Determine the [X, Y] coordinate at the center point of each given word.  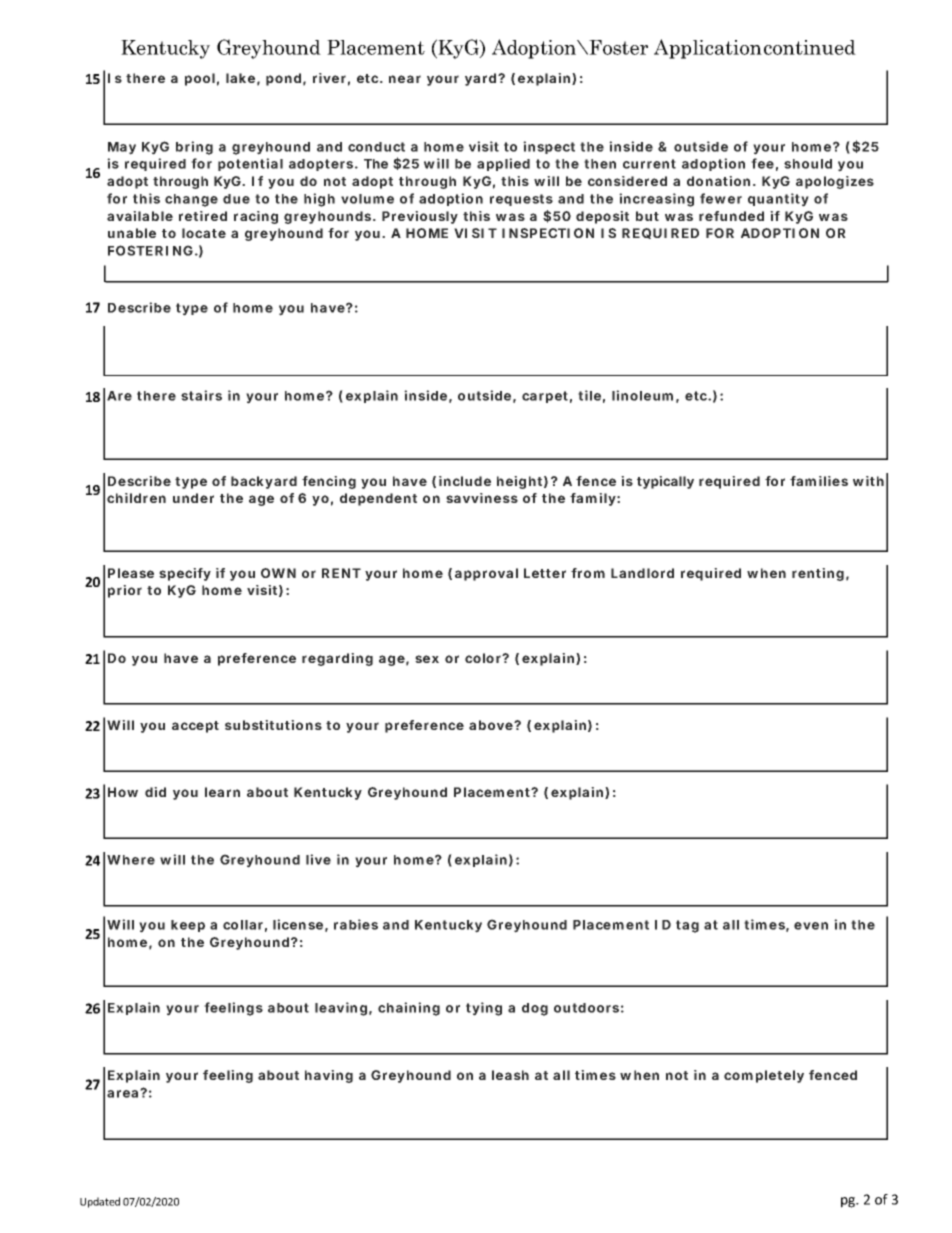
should [808, 164]
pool [200, 79]
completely [764, 1076]
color [484, 658]
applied [503, 164]
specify [185, 574]
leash [510, 1075]
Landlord [642, 573]
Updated [100, 1202]
